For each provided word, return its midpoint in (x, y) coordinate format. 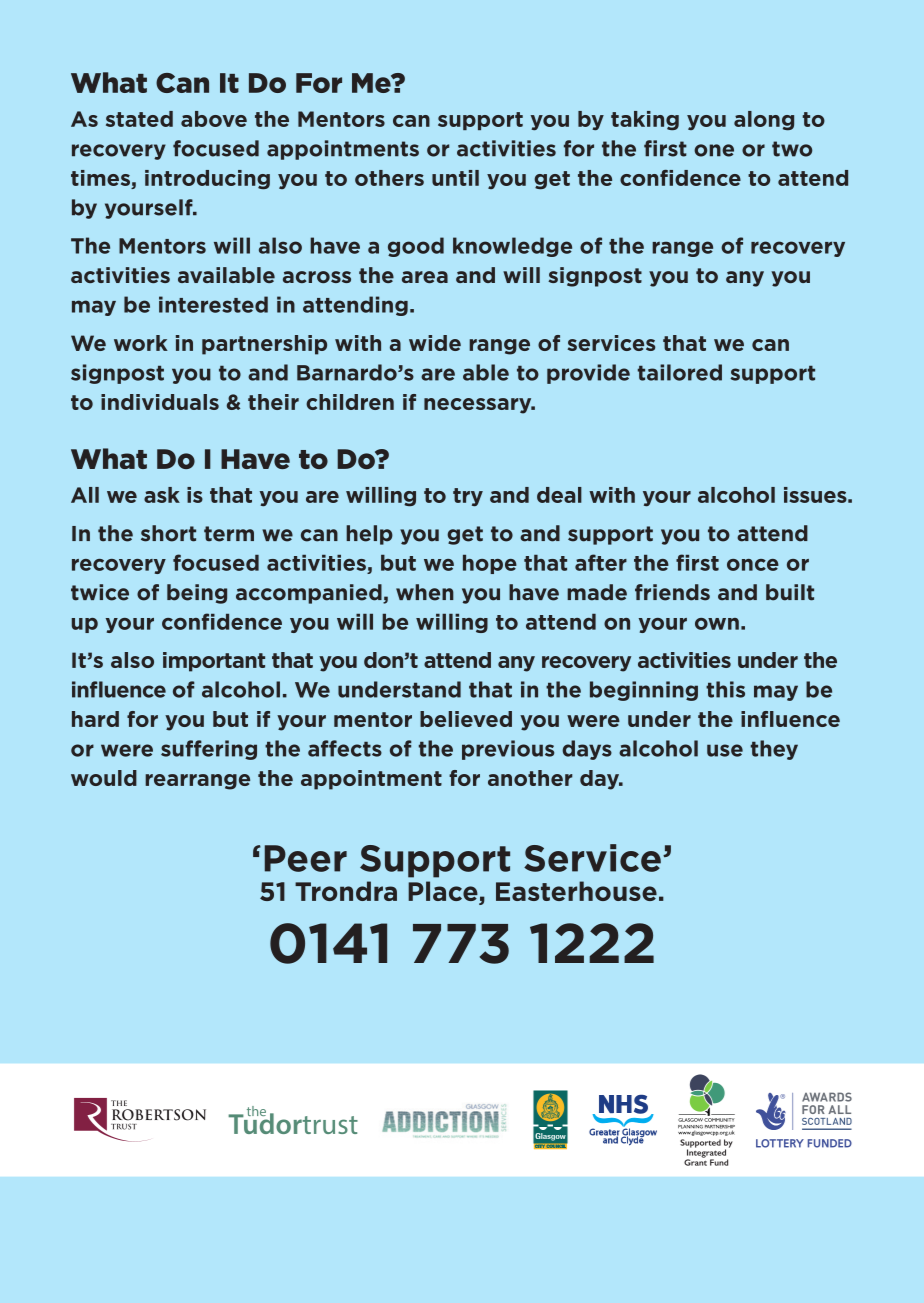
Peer (306, 858)
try (468, 497)
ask (162, 495)
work (141, 343)
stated (139, 119)
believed (466, 719)
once (753, 565)
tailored (680, 372)
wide (435, 343)
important (214, 662)
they (774, 750)
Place (444, 892)
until (455, 178)
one (714, 150)
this (725, 689)
